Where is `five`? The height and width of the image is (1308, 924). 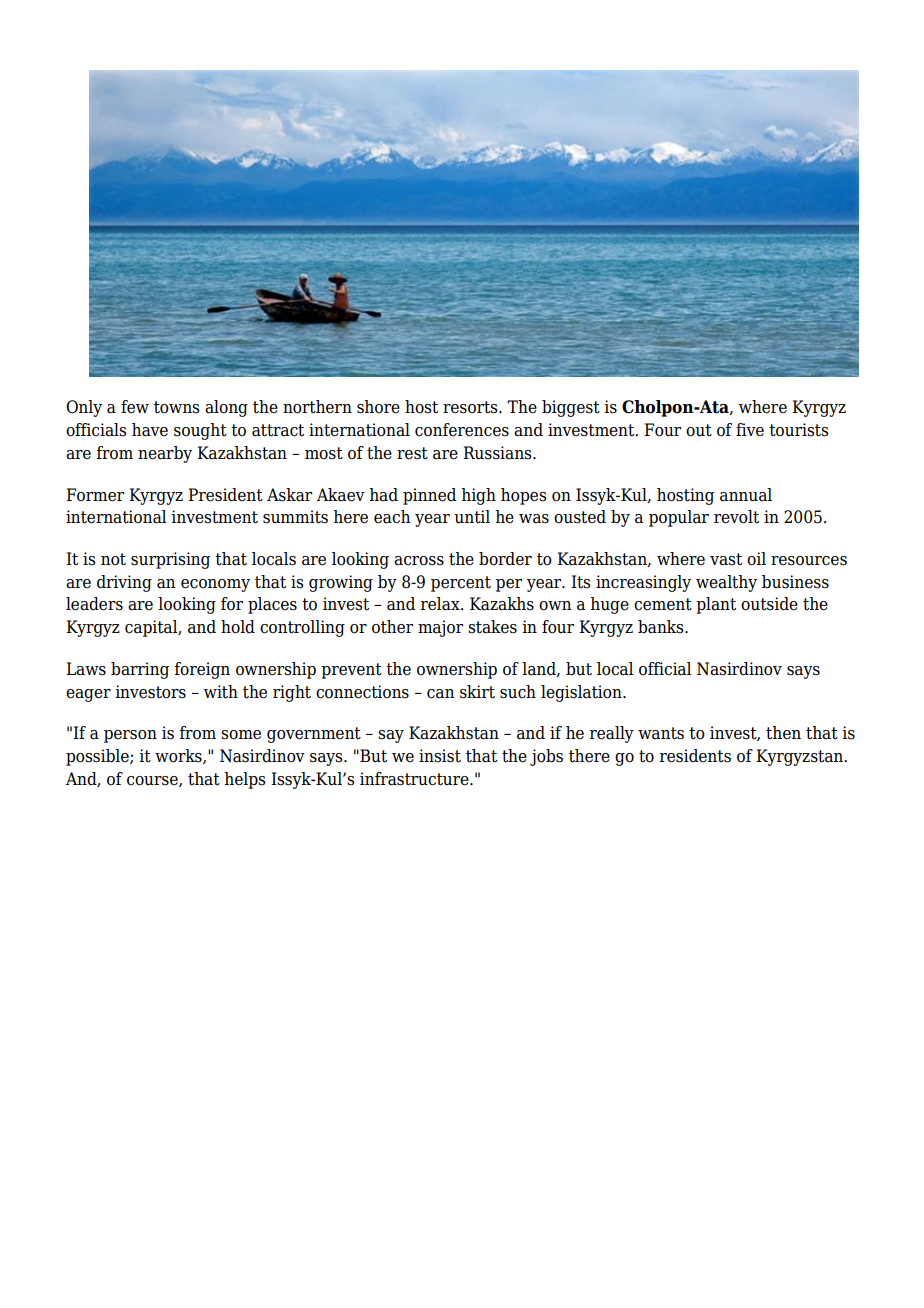
five is located at coordinates (750, 430).
